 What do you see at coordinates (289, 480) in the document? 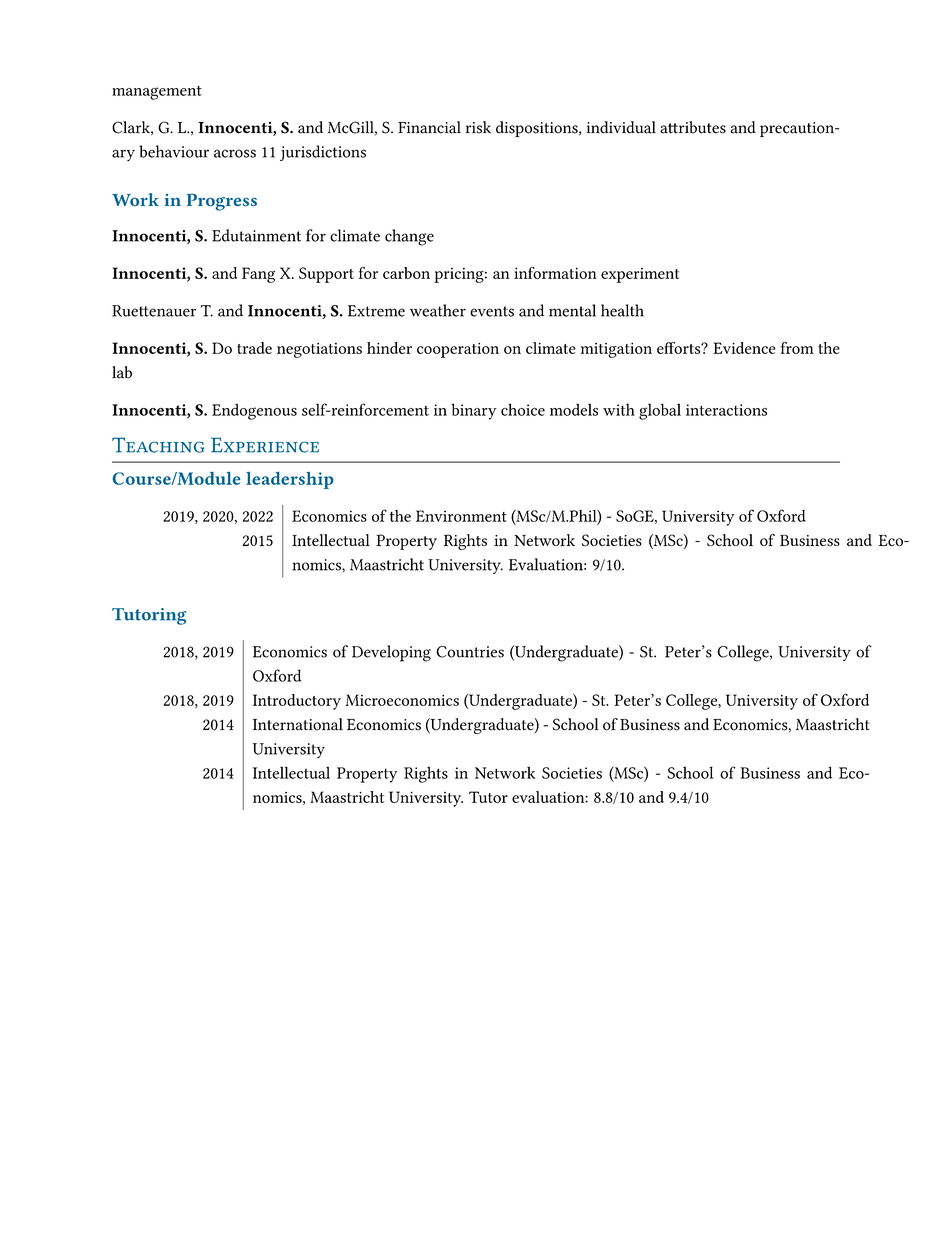
I see `leadership` at bounding box center [289, 480].
